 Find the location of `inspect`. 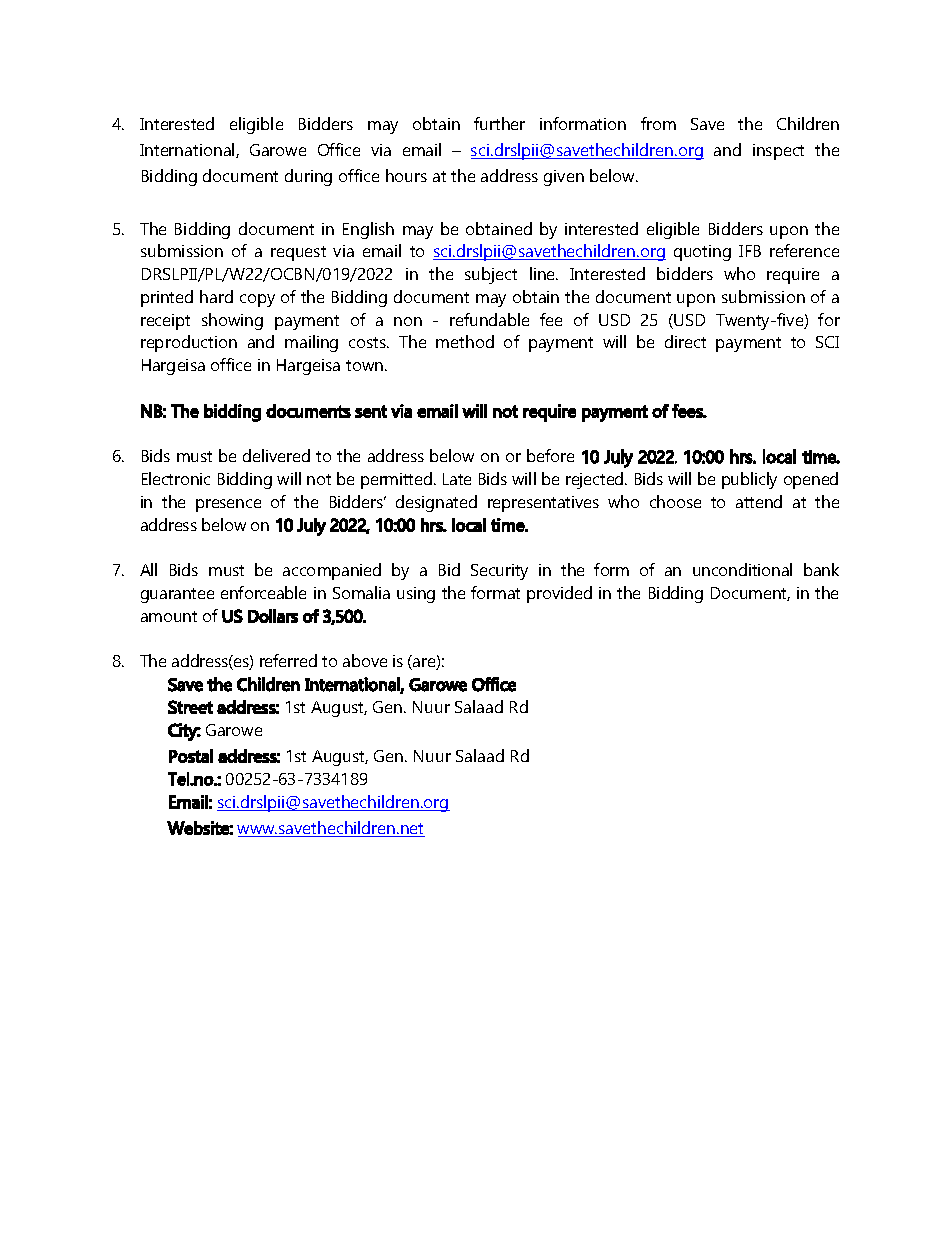

inspect is located at coordinates (778, 152).
